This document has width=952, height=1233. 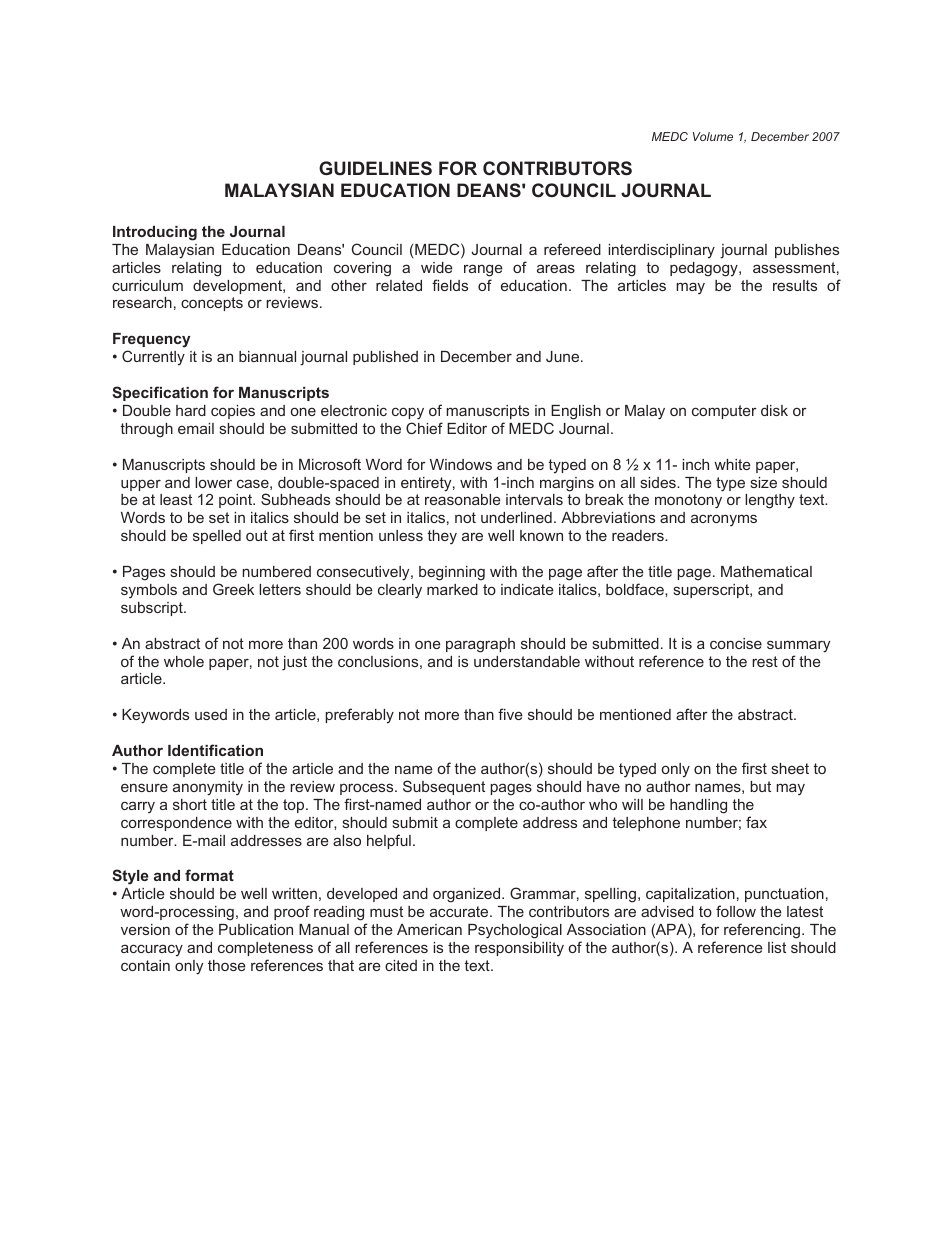 What do you see at coordinates (267, 356) in the document?
I see `biannual` at bounding box center [267, 356].
